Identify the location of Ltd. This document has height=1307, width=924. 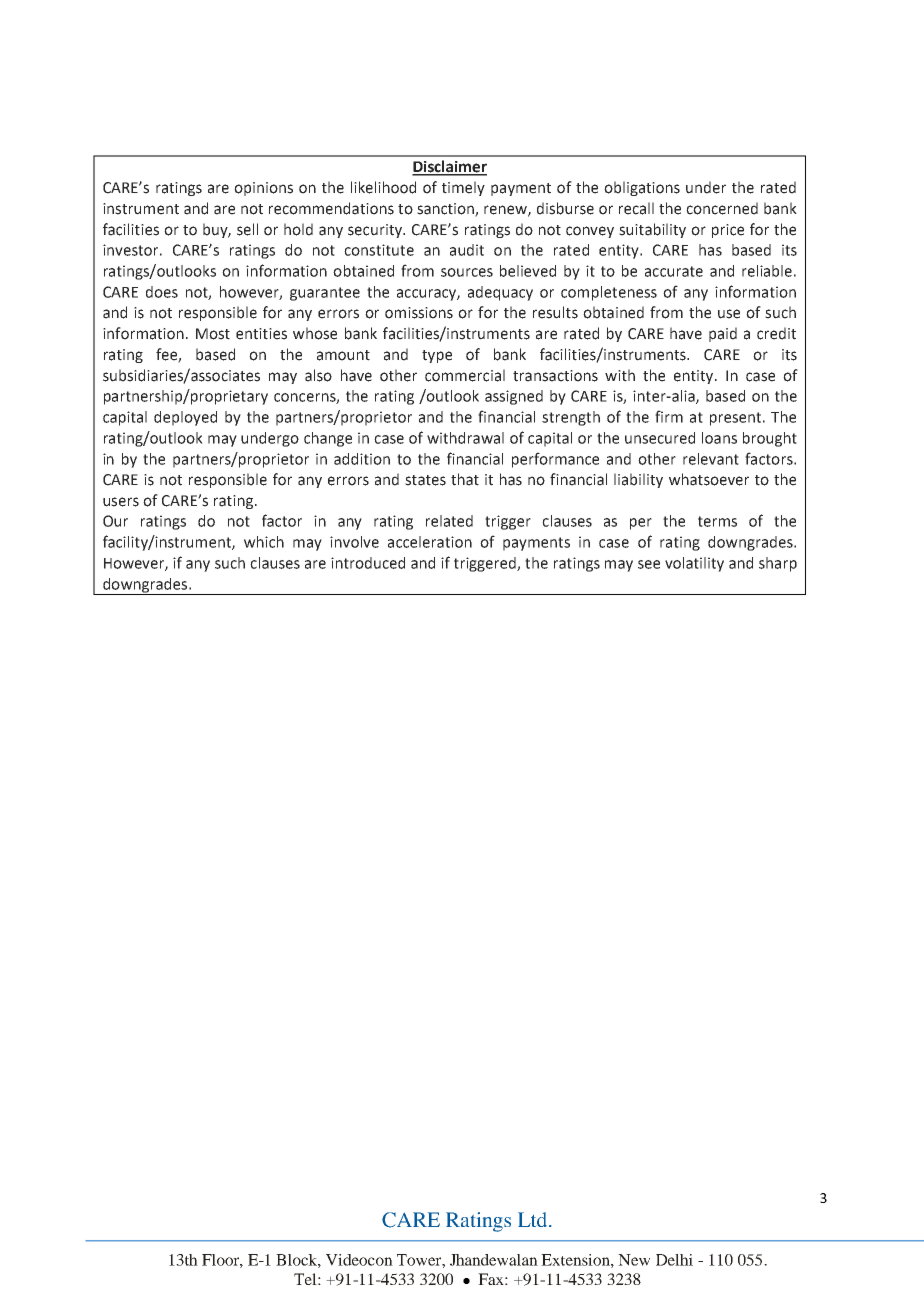
(534, 1219).
